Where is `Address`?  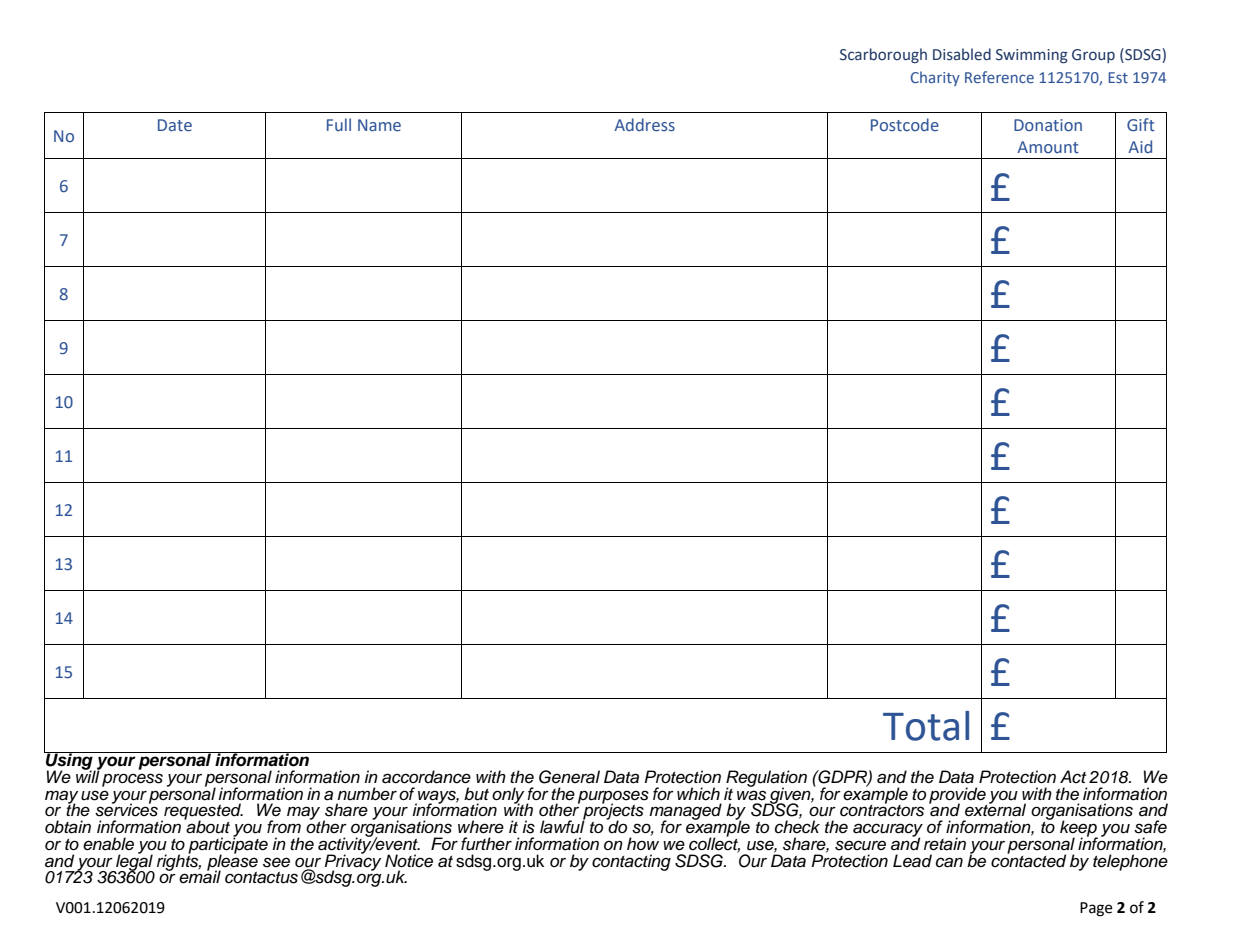 Address is located at coordinates (644, 125).
